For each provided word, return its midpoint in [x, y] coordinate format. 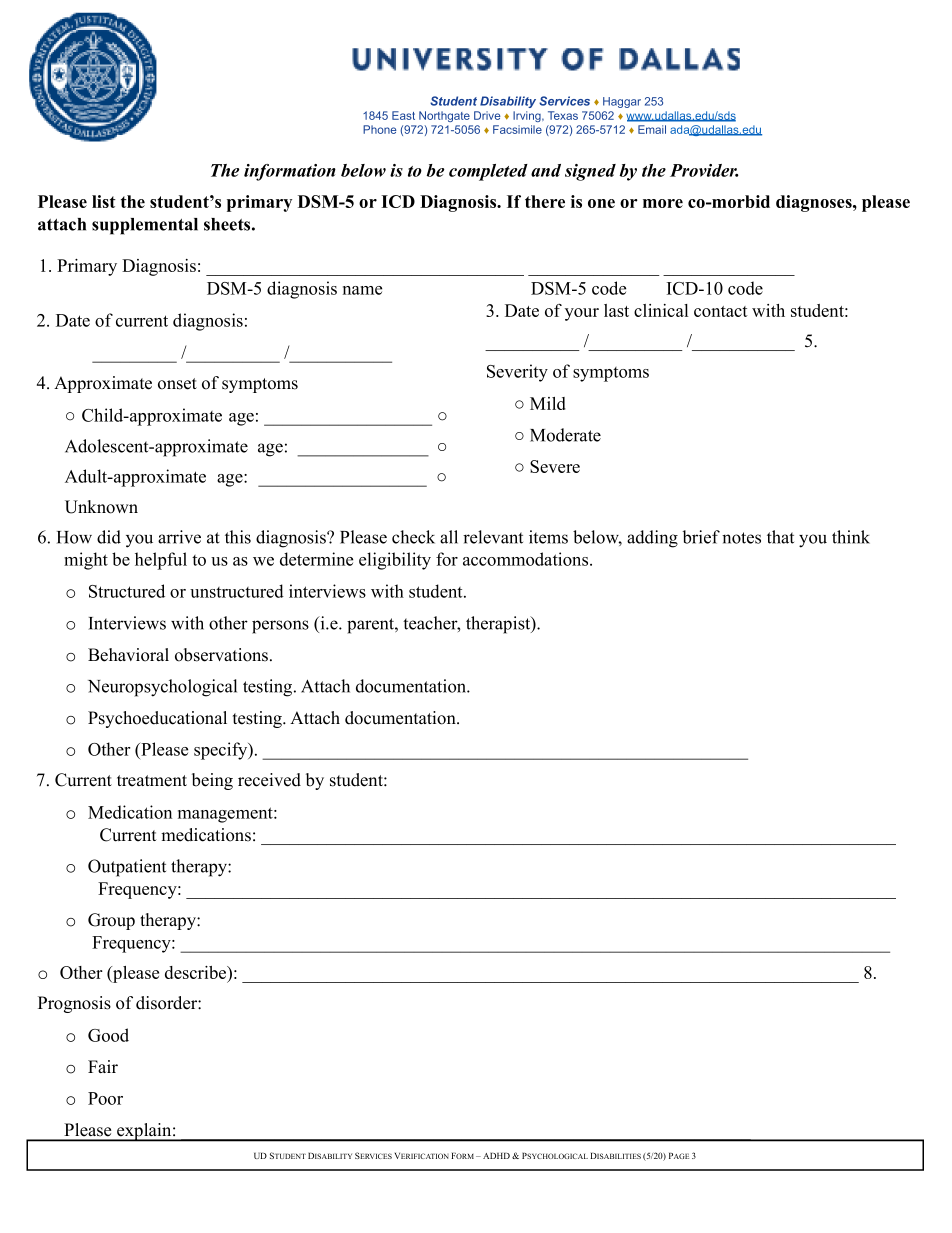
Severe [555, 466]
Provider [704, 170]
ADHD [496, 1156]
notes [741, 538]
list [104, 201]
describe [196, 972]
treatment [152, 781]
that [780, 537]
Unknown [101, 507]
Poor [105, 1098]
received [269, 780]
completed [488, 172]
